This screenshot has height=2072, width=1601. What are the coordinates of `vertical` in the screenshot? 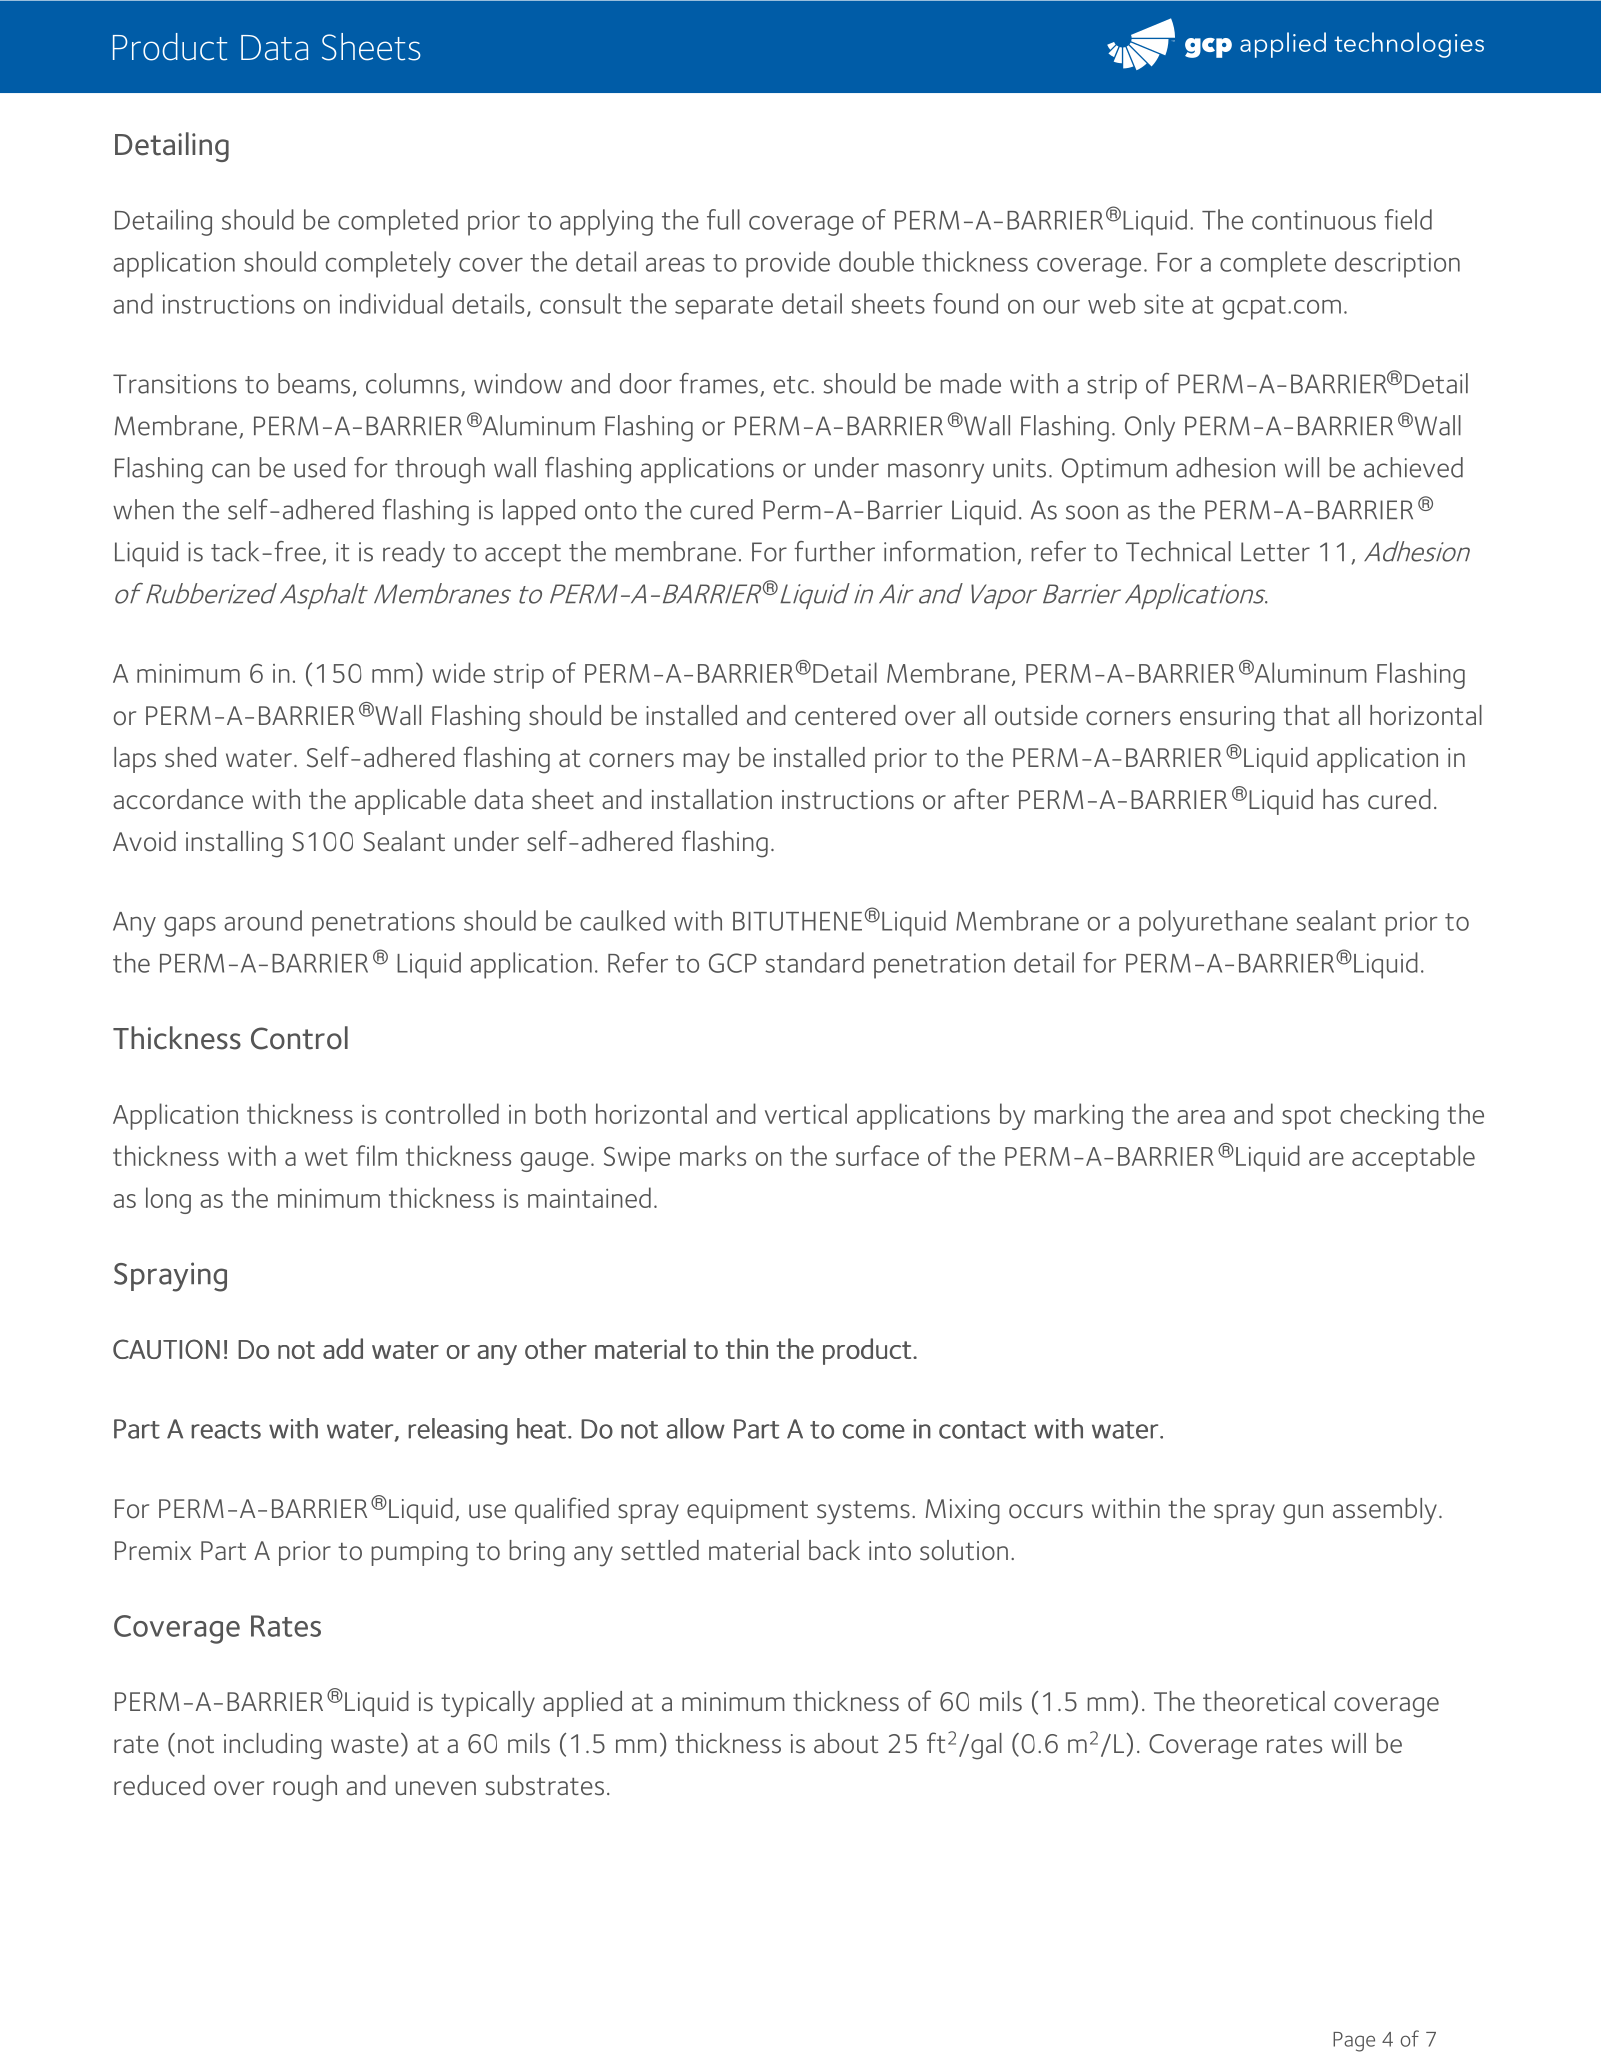 It's located at (806, 1113).
